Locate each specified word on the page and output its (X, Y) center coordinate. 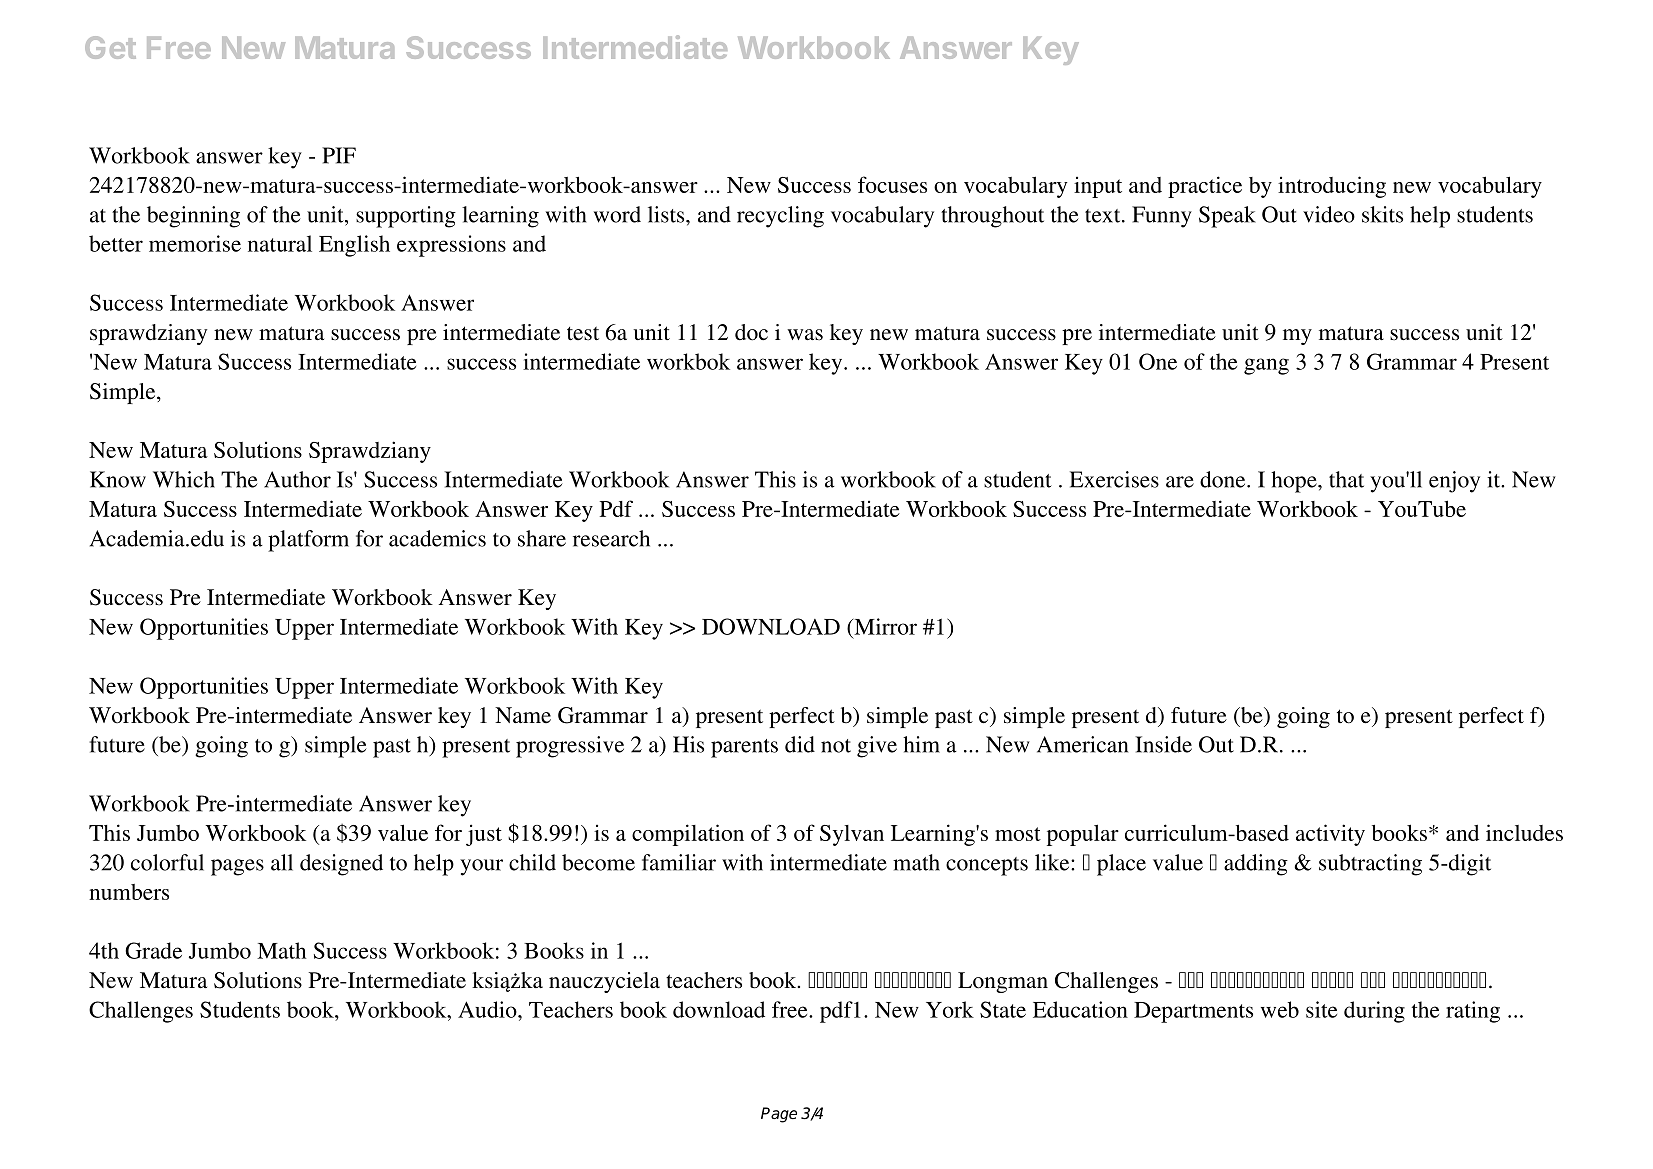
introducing (1332, 187)
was (805, 335)
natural (280, 243)
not (836, 746)
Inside (1163, 744)
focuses (892, 184)
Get (110, 47)
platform (308, 541)
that (1346, 479)
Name (523, 715)
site (1321, 1009)
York (950, 1009)
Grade (153, 950)
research (611, 538)
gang (1266, 366)
